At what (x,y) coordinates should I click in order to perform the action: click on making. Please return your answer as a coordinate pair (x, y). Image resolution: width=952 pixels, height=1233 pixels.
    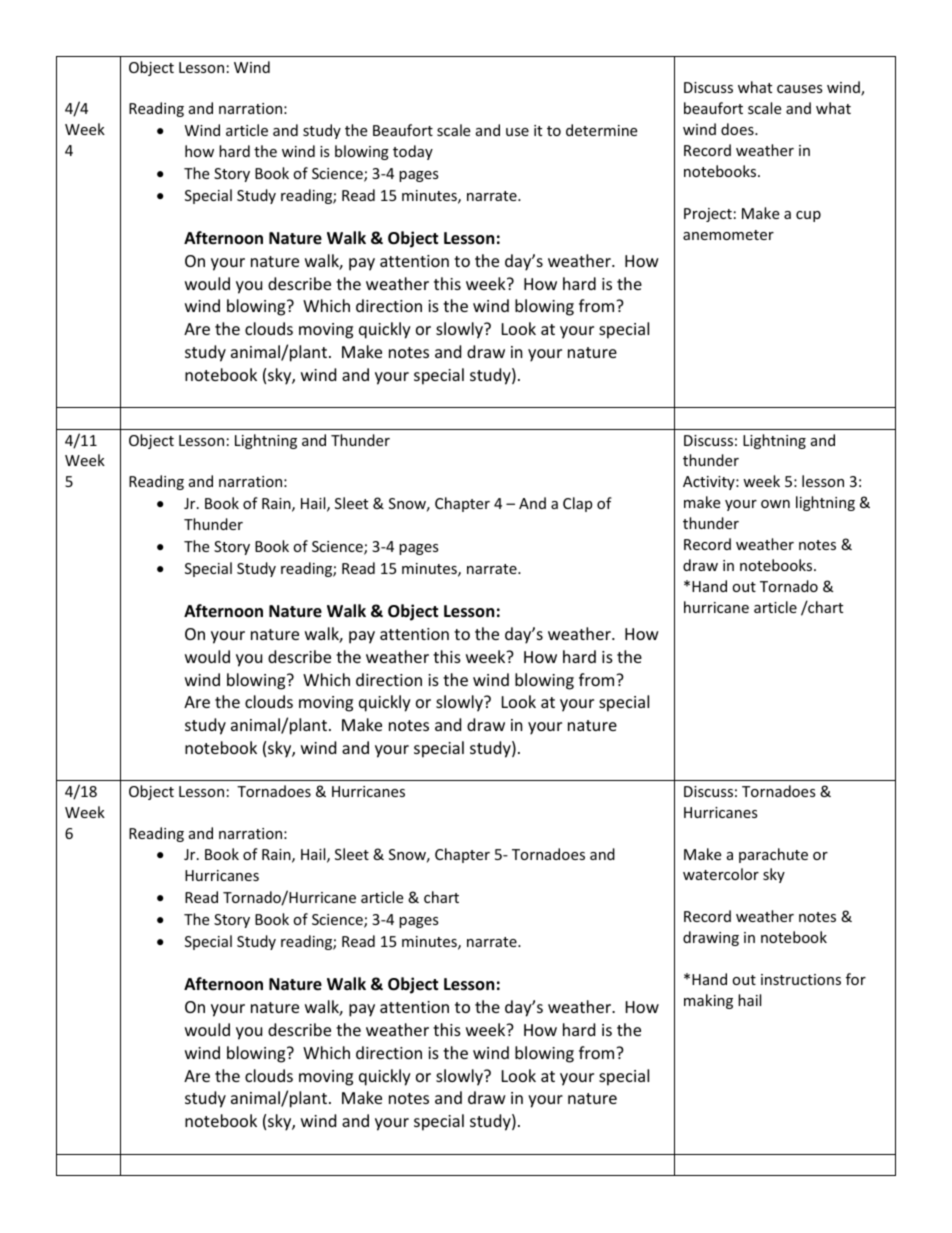
    Looking at the image, I should click on (708, 1001).
